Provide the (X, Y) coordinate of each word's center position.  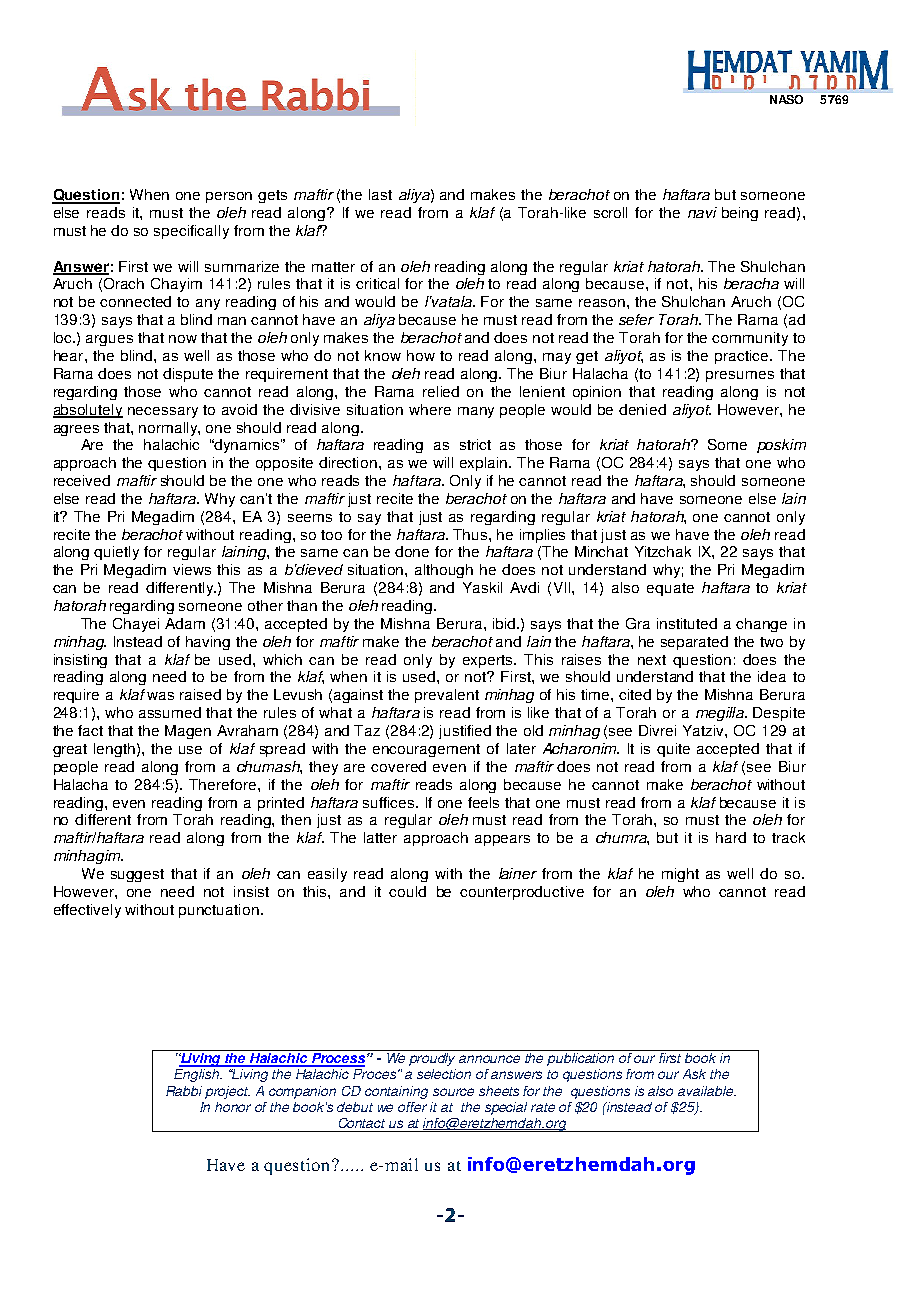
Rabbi (184, 1091)
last (380, 194)
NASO (786, 99)
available (707, 1091)
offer (412, 1107)
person (229, 197)
